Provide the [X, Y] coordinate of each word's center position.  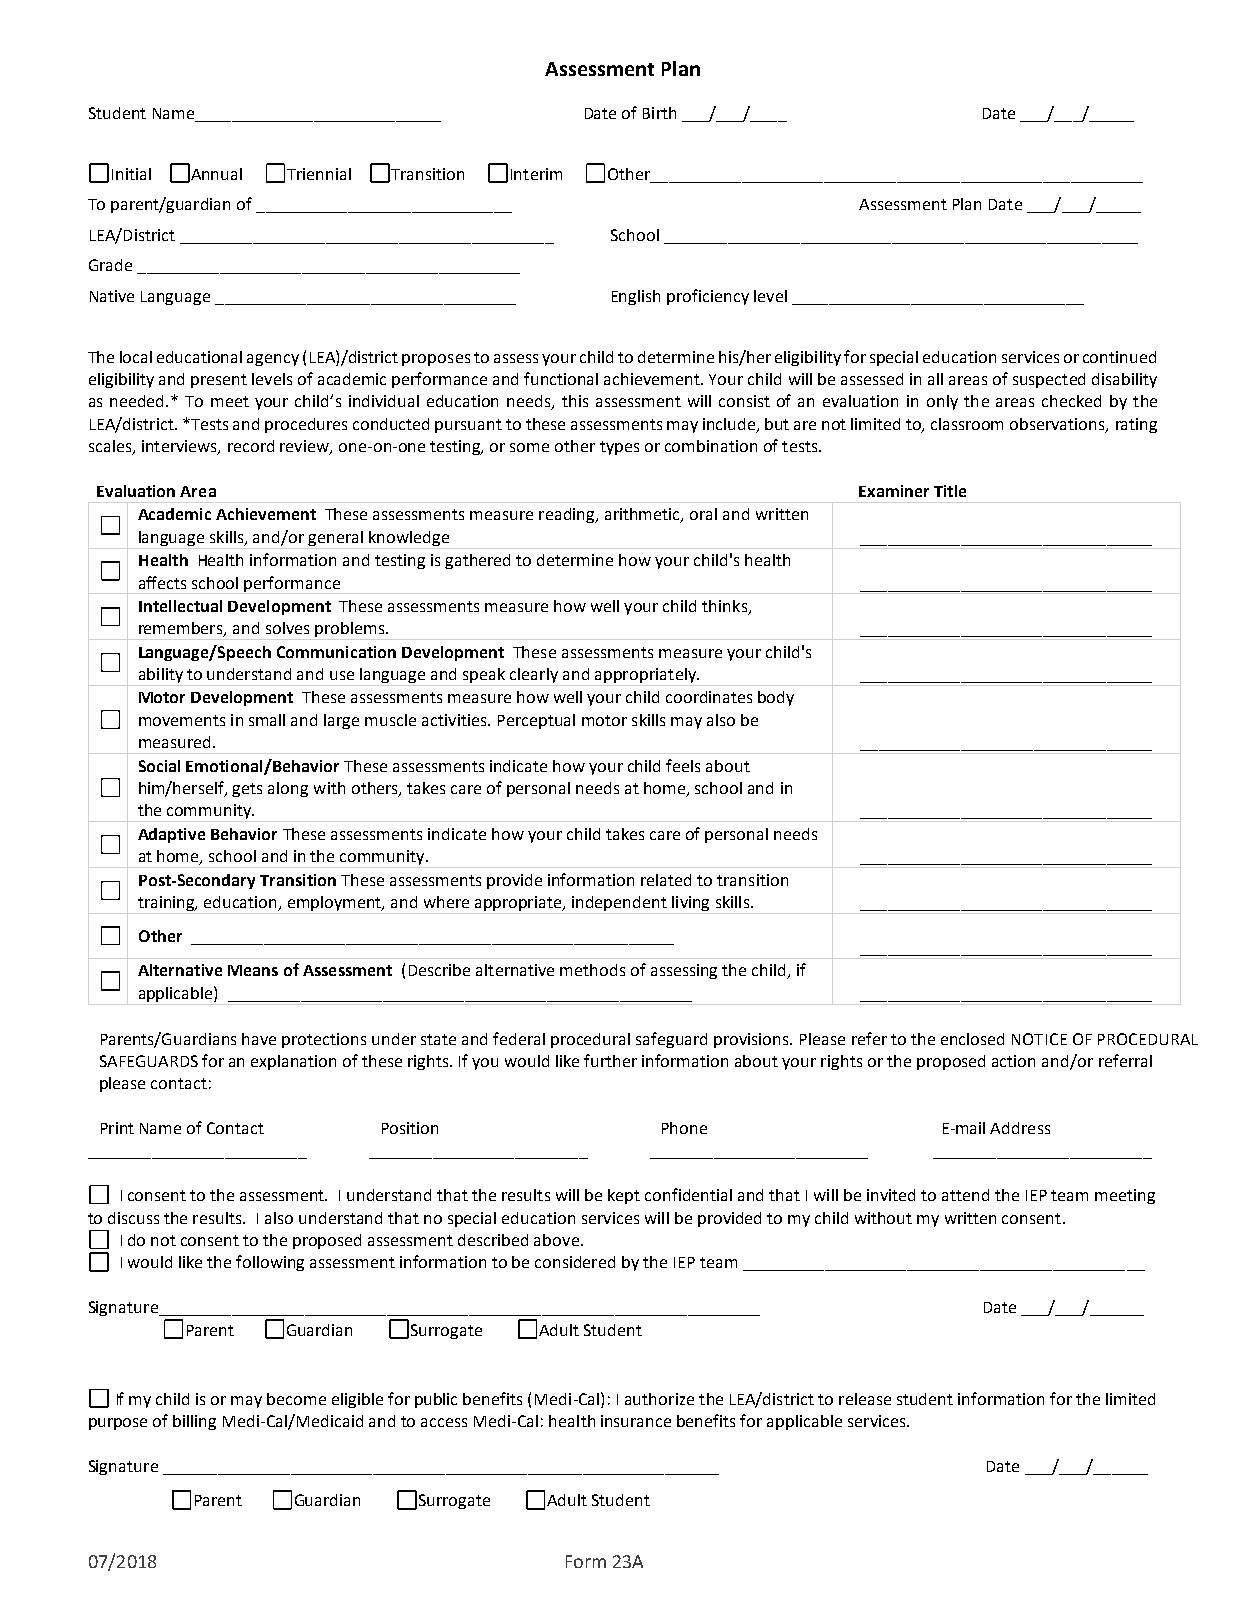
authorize [659, 1399]
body [776, 698]
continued [1119, 357]
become [296, 1399]
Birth [659, 113]
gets [247, 790]
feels [683, 765]
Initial [131, 174]
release [865, 1399]
